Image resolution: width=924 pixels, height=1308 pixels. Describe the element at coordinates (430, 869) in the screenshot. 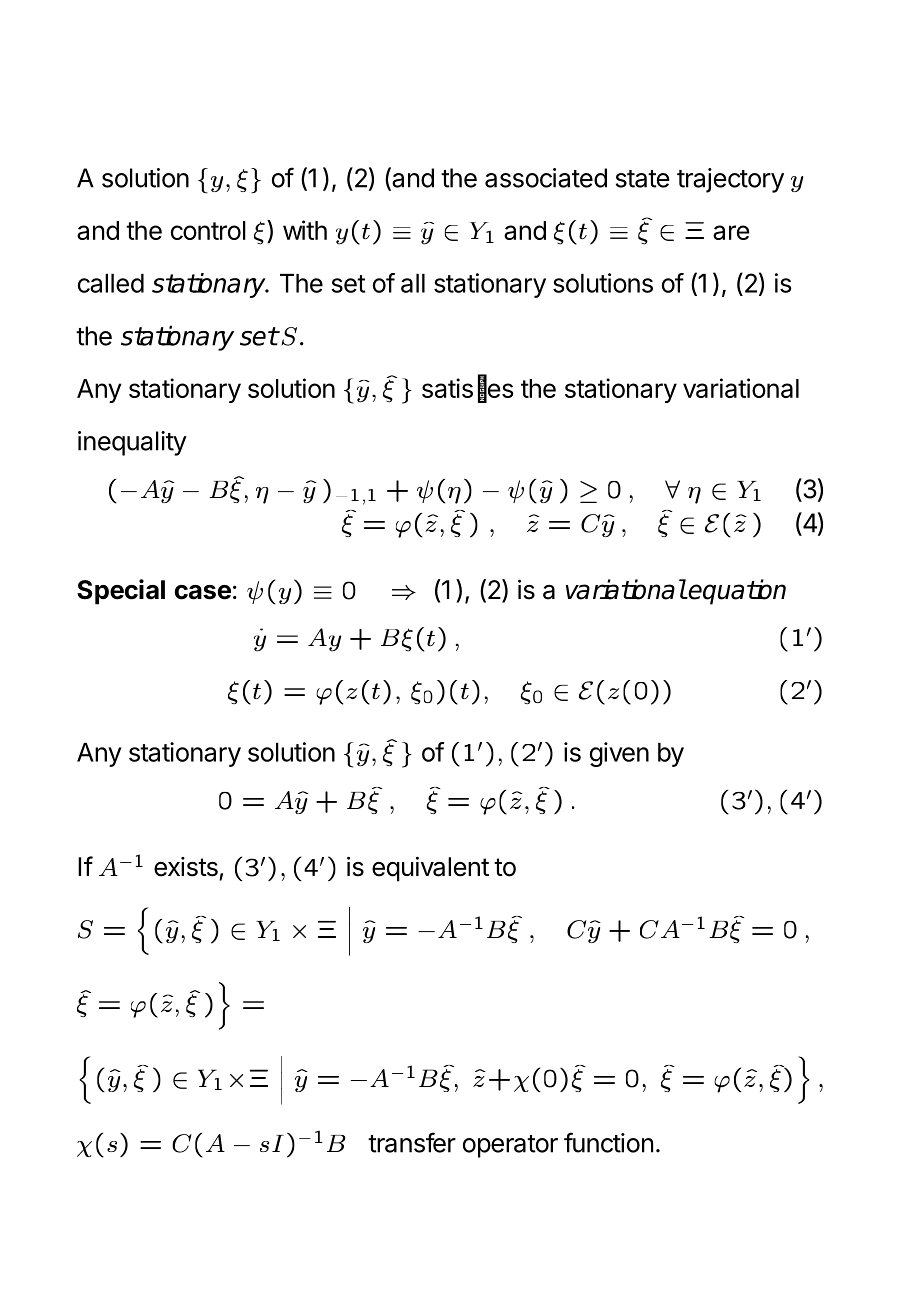

I see `equivalent` at that location.
